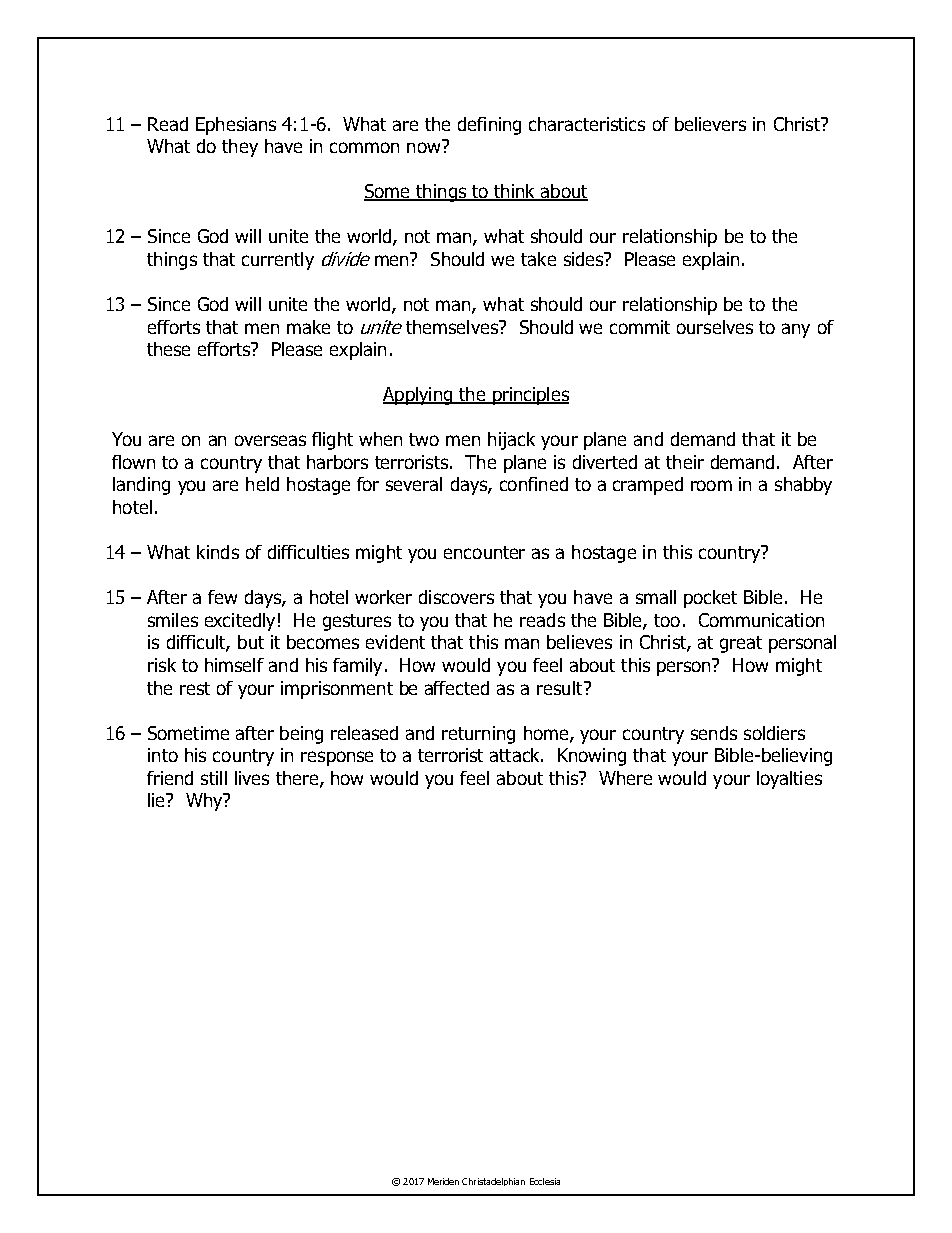  Describe the element at coordinates (457, 688) in the screenshot. I see `affected` at that location.
